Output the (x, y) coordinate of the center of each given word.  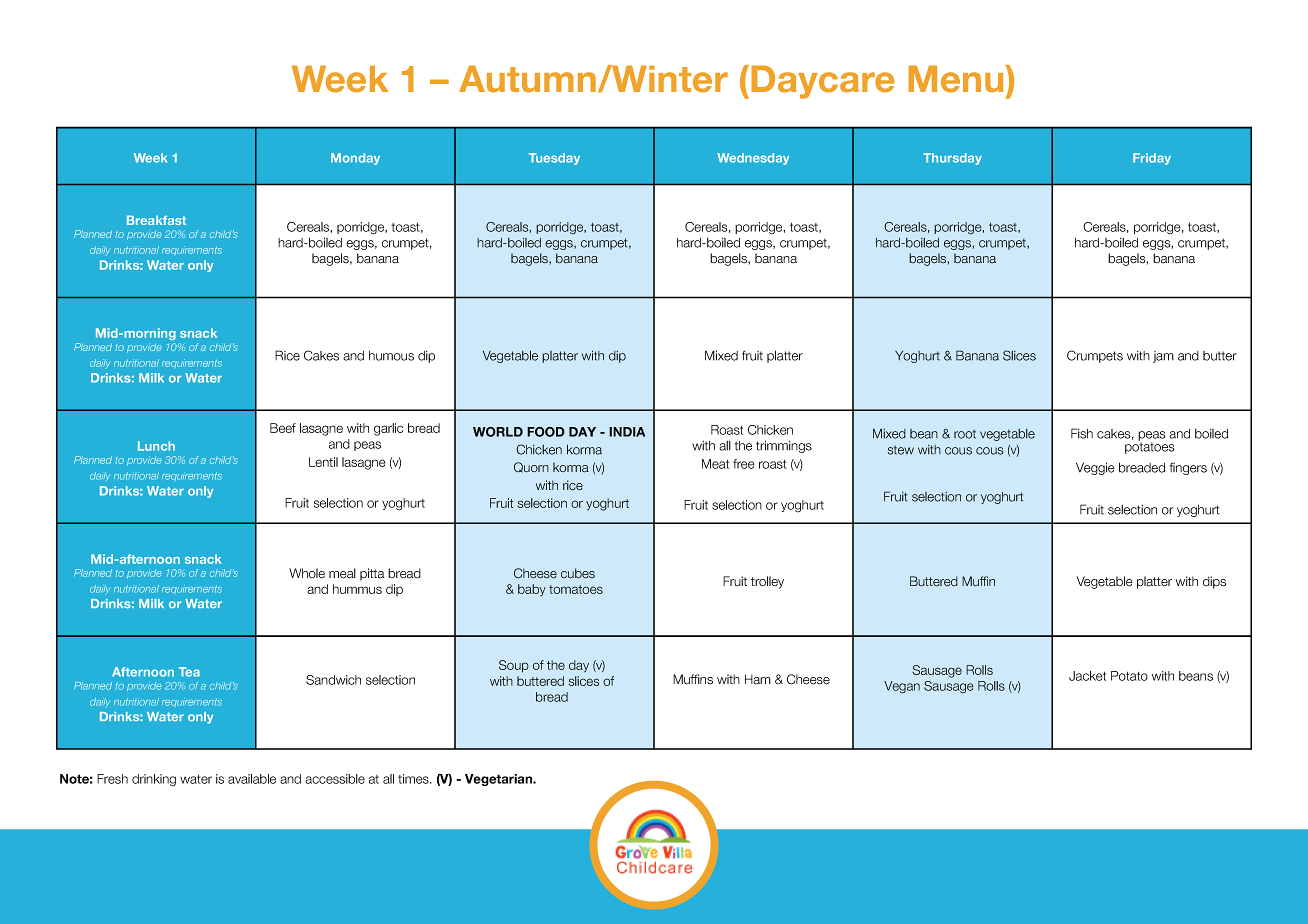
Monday (355, 159)
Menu (957, 79)
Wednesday (753, 159)
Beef (283, 428)
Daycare (823, 82)
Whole (307, 573)
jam (1163, 357)
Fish (1082, 433)
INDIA (627, 432)
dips (1214, 582)
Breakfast (156, 220)
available (252, 779)
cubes (578, 573)
